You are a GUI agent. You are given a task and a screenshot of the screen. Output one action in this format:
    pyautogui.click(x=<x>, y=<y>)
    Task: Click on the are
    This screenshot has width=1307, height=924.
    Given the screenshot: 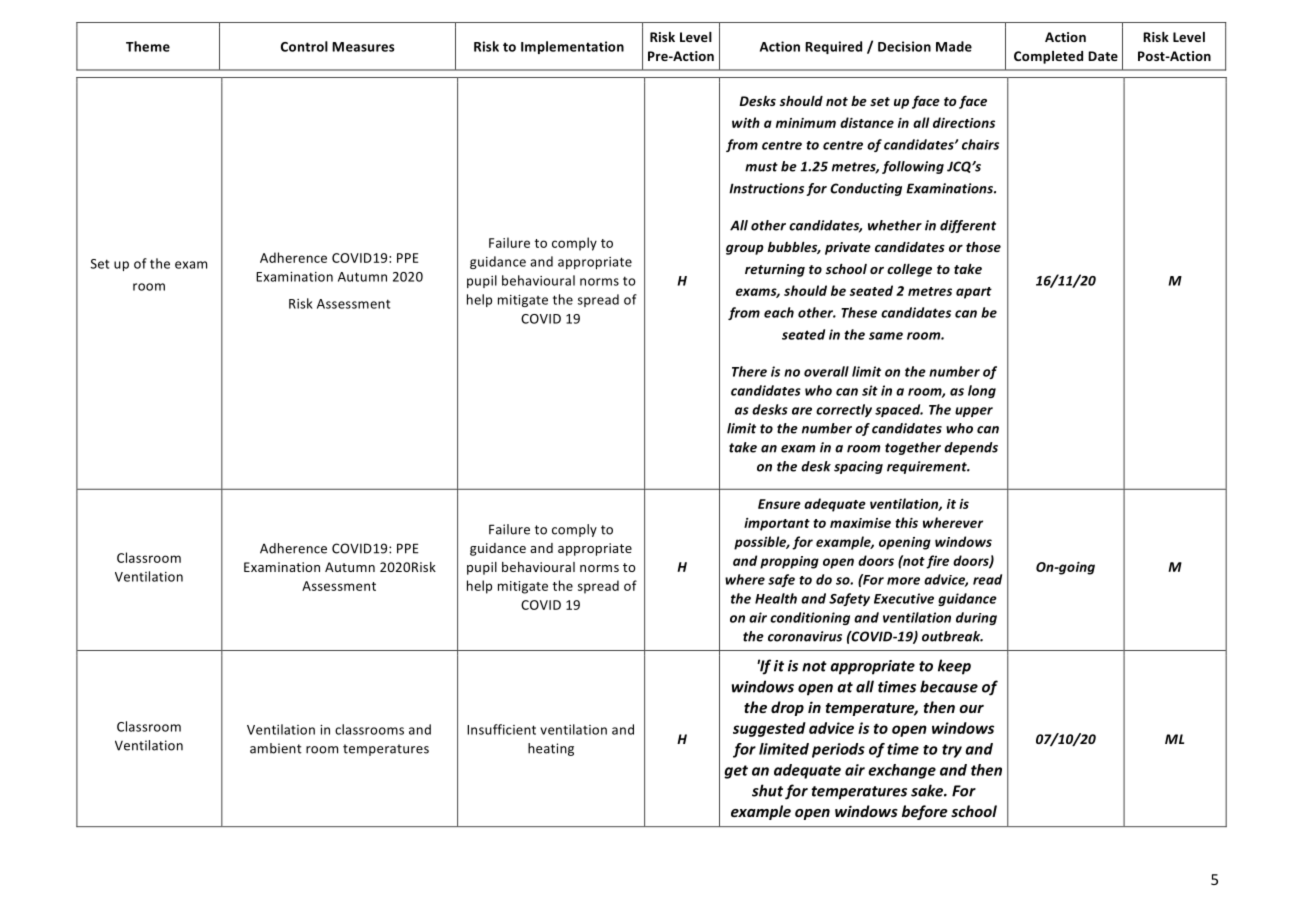 What is the action you would take?
    pyautogui.click(x=802, y=411)
